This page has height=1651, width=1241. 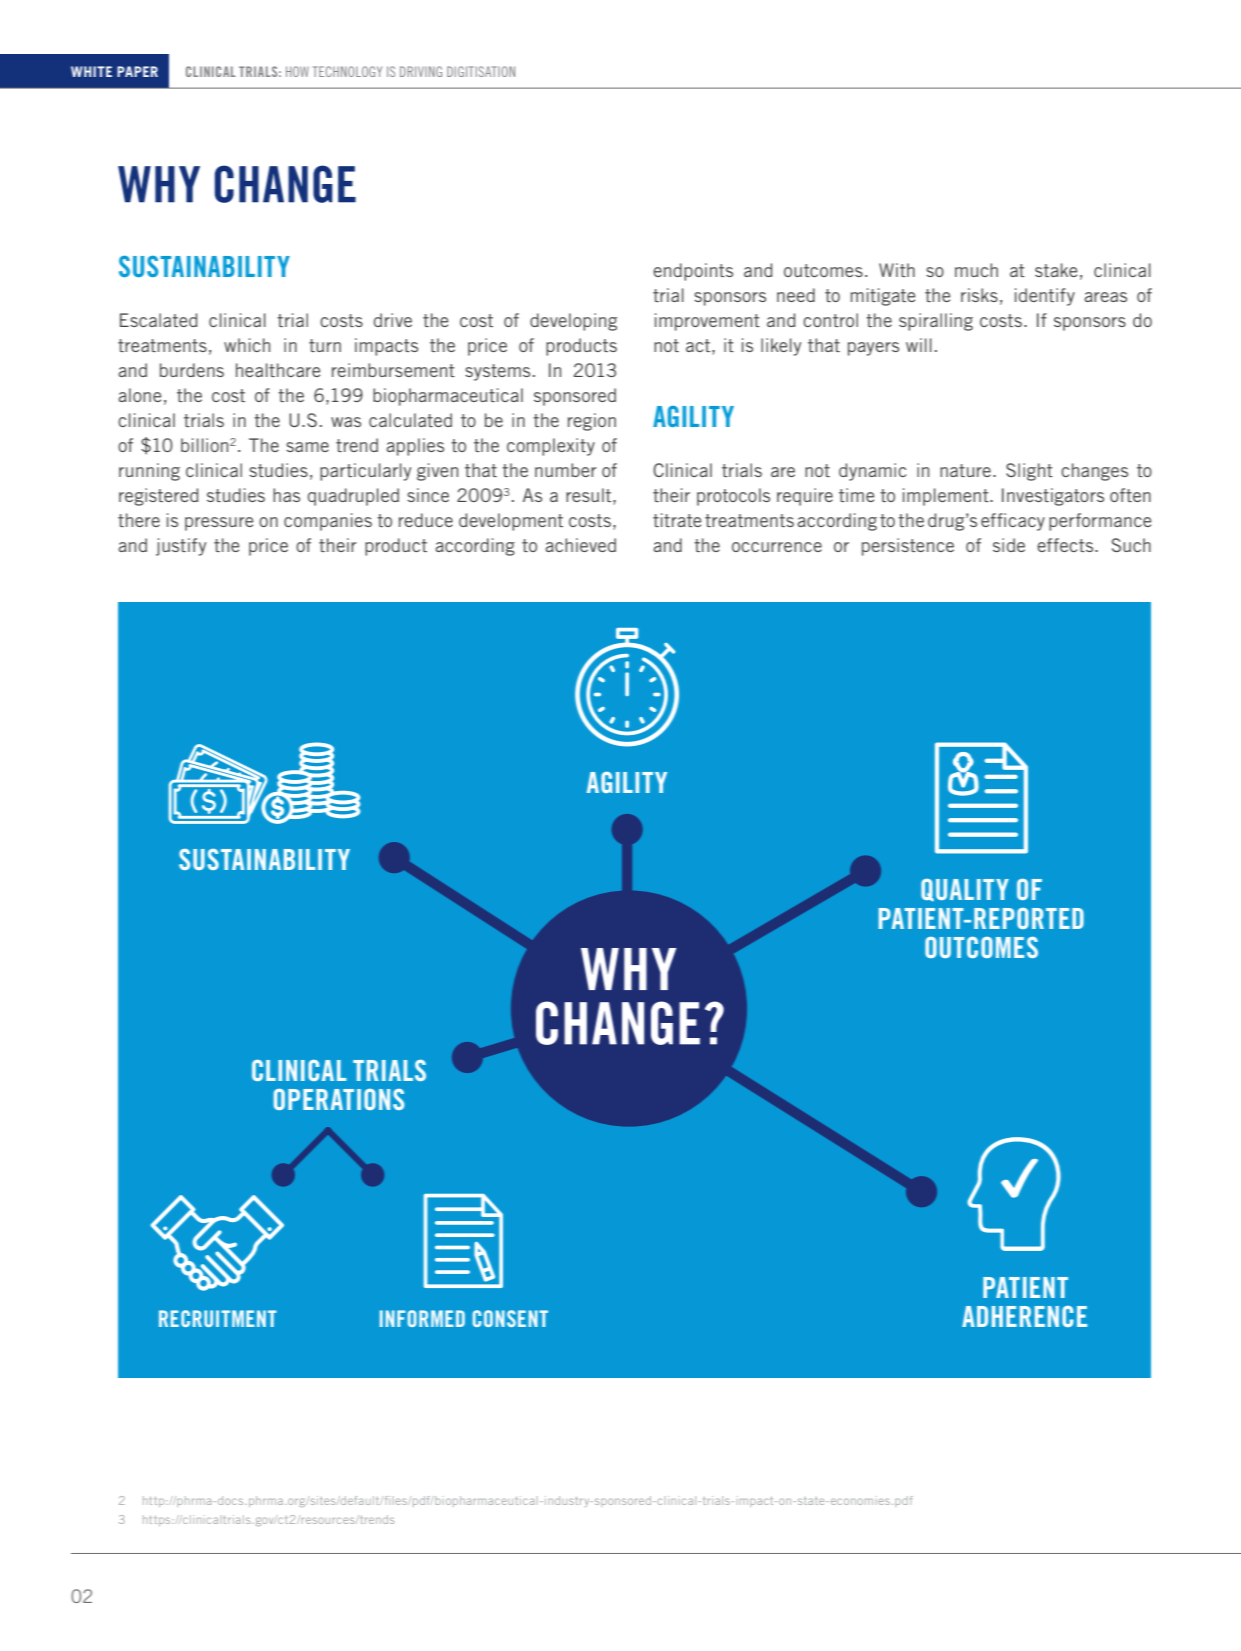 What do you see at coordinates (936, 322) in the page?
I see `spiralling` at bounding box center [936, 322].
